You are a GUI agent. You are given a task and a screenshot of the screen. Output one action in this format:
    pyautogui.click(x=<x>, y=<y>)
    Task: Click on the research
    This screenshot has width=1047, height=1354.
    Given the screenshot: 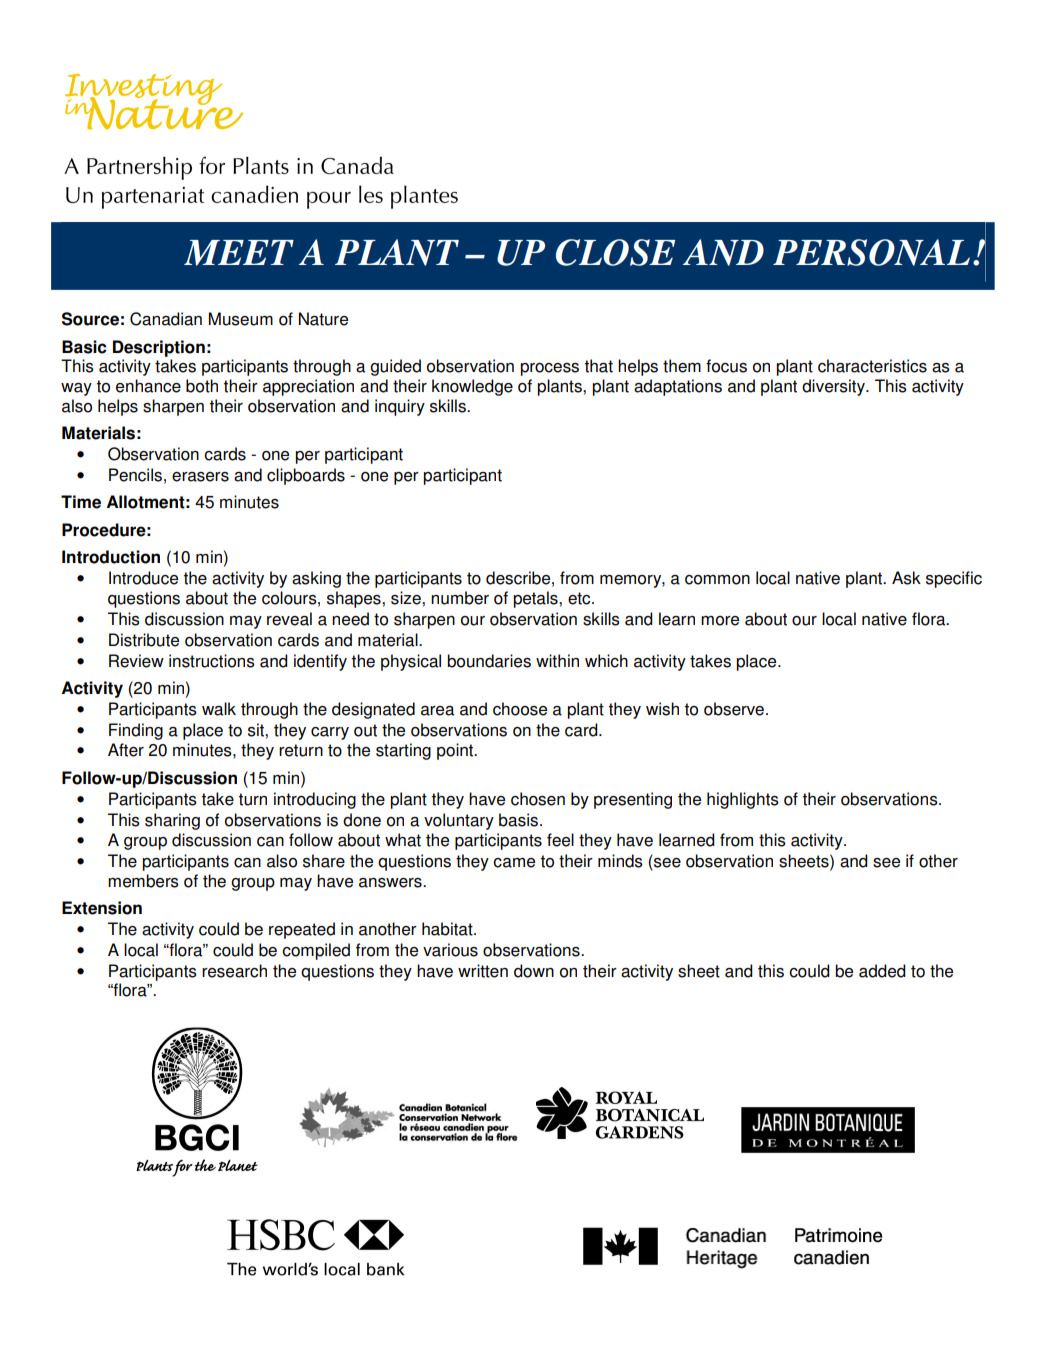 What is the action you would take?
    pyautogui.click(x=234, y=971)
